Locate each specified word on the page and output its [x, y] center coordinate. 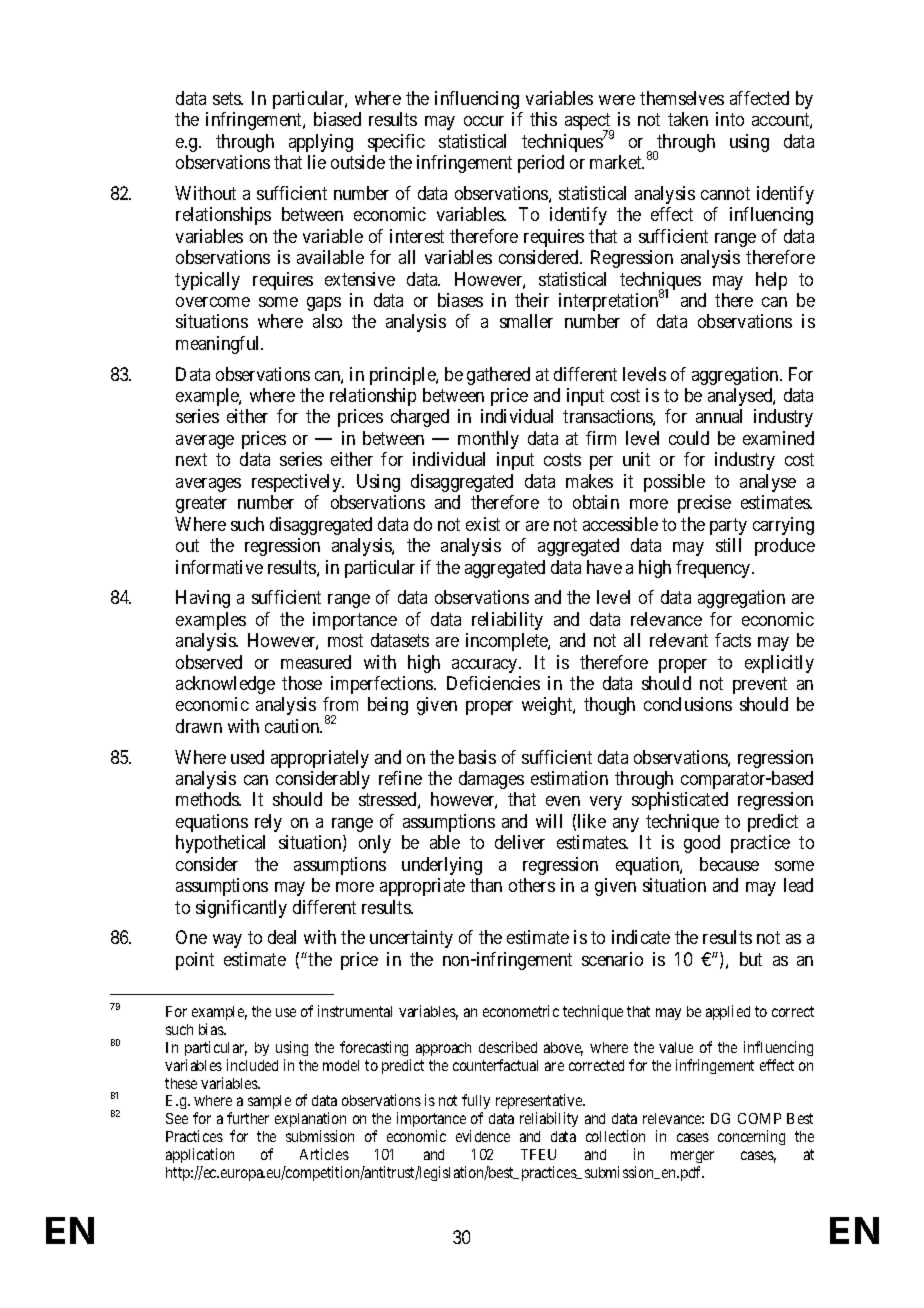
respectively [297, 483]
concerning [751, 1137]
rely [268, 823]
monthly [488, 440]
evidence [483, 1136]
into [730, 119]
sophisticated [680, 801]
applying [321, 143]
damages [491, 780]
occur [484, 121]
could [689, 438]
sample [269, 1102]
